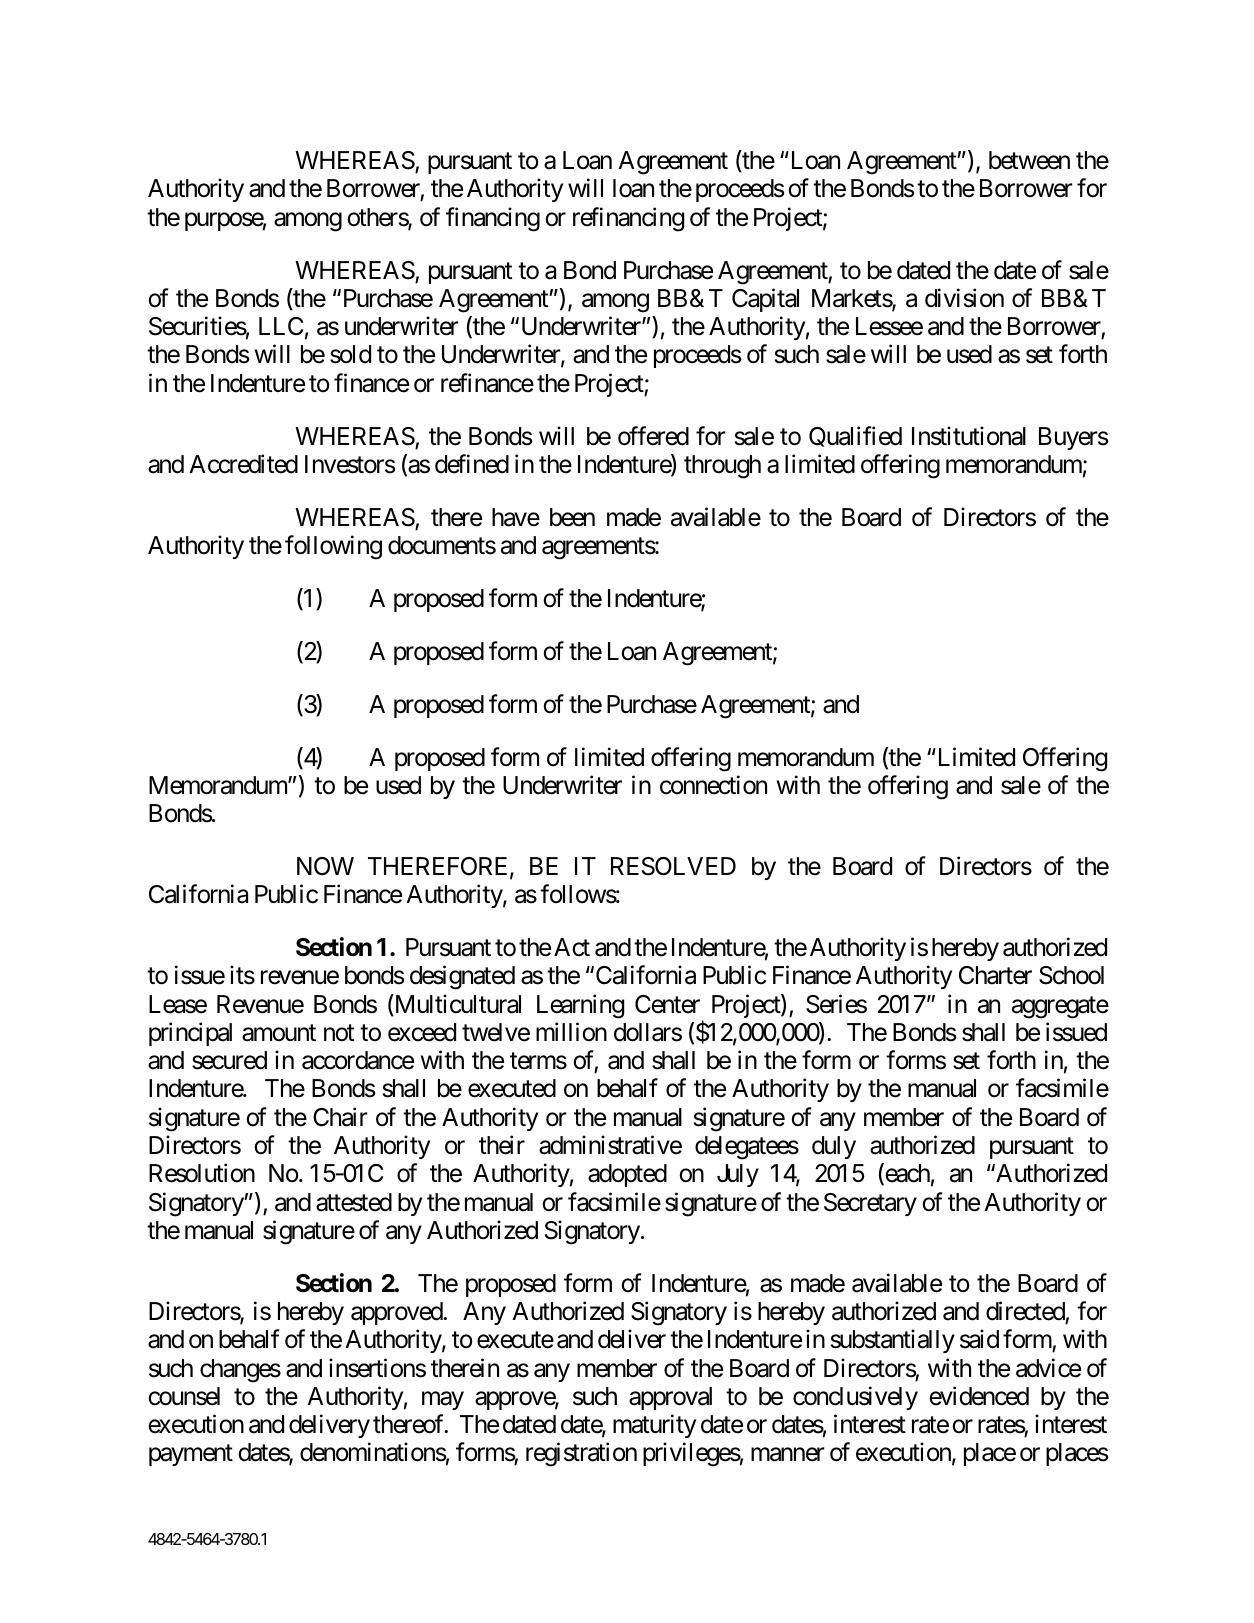 This screenshot has width=1254, height=1623. I want to click on Charter, so click(995, 975).
